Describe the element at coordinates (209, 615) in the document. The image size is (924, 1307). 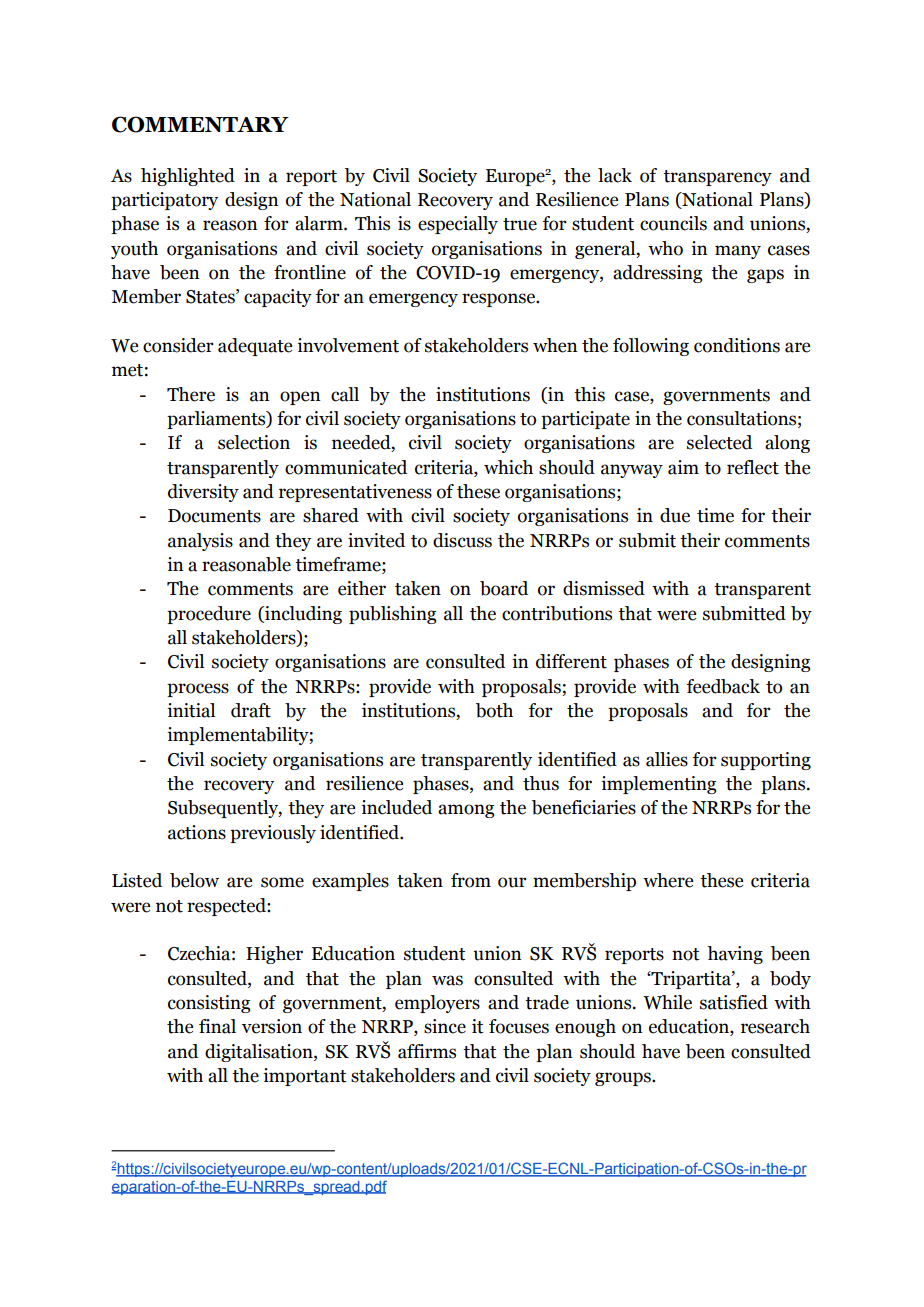
I see `procedure` at that location.
